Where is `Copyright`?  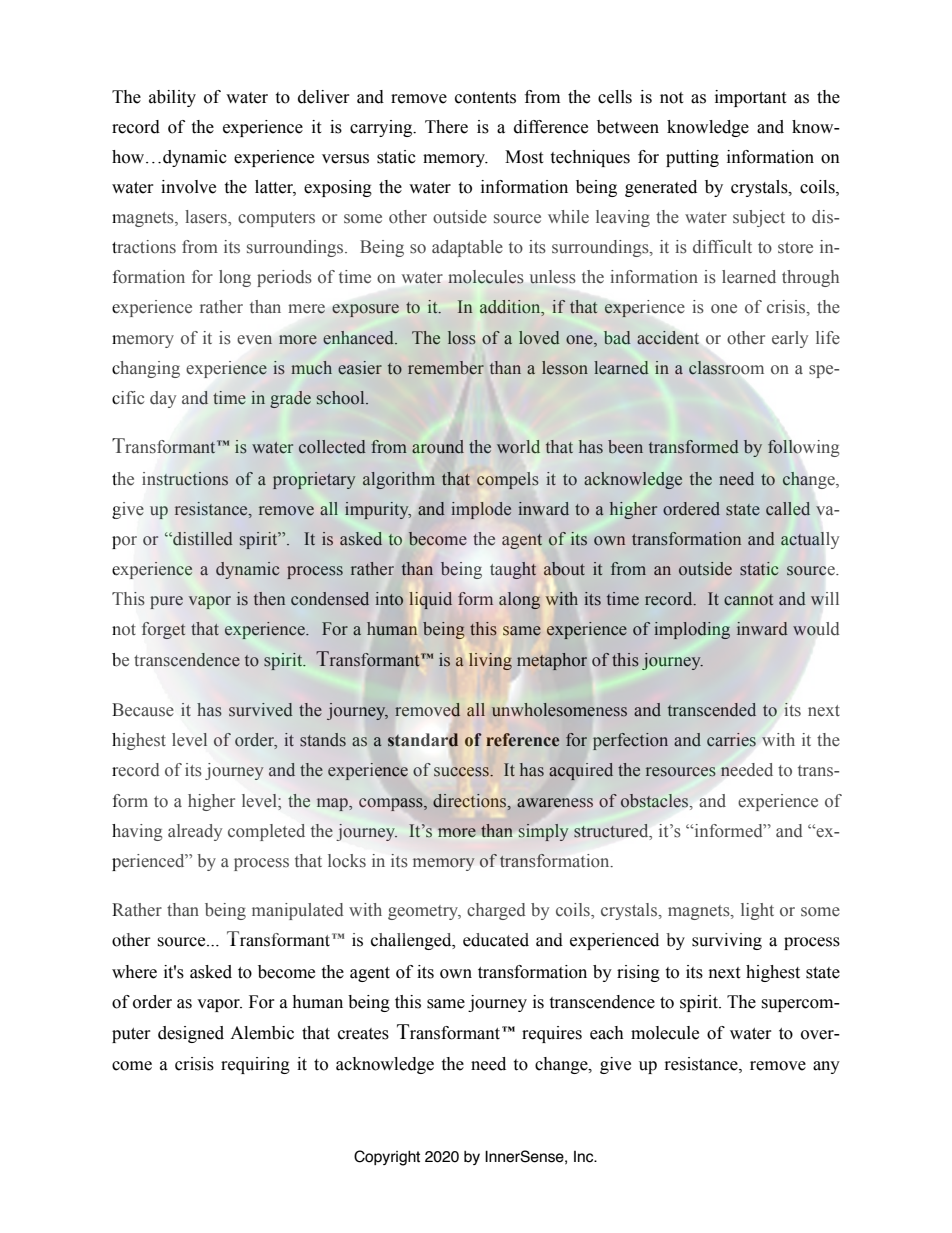
Copyright is located at coordinates (387, 1158).
